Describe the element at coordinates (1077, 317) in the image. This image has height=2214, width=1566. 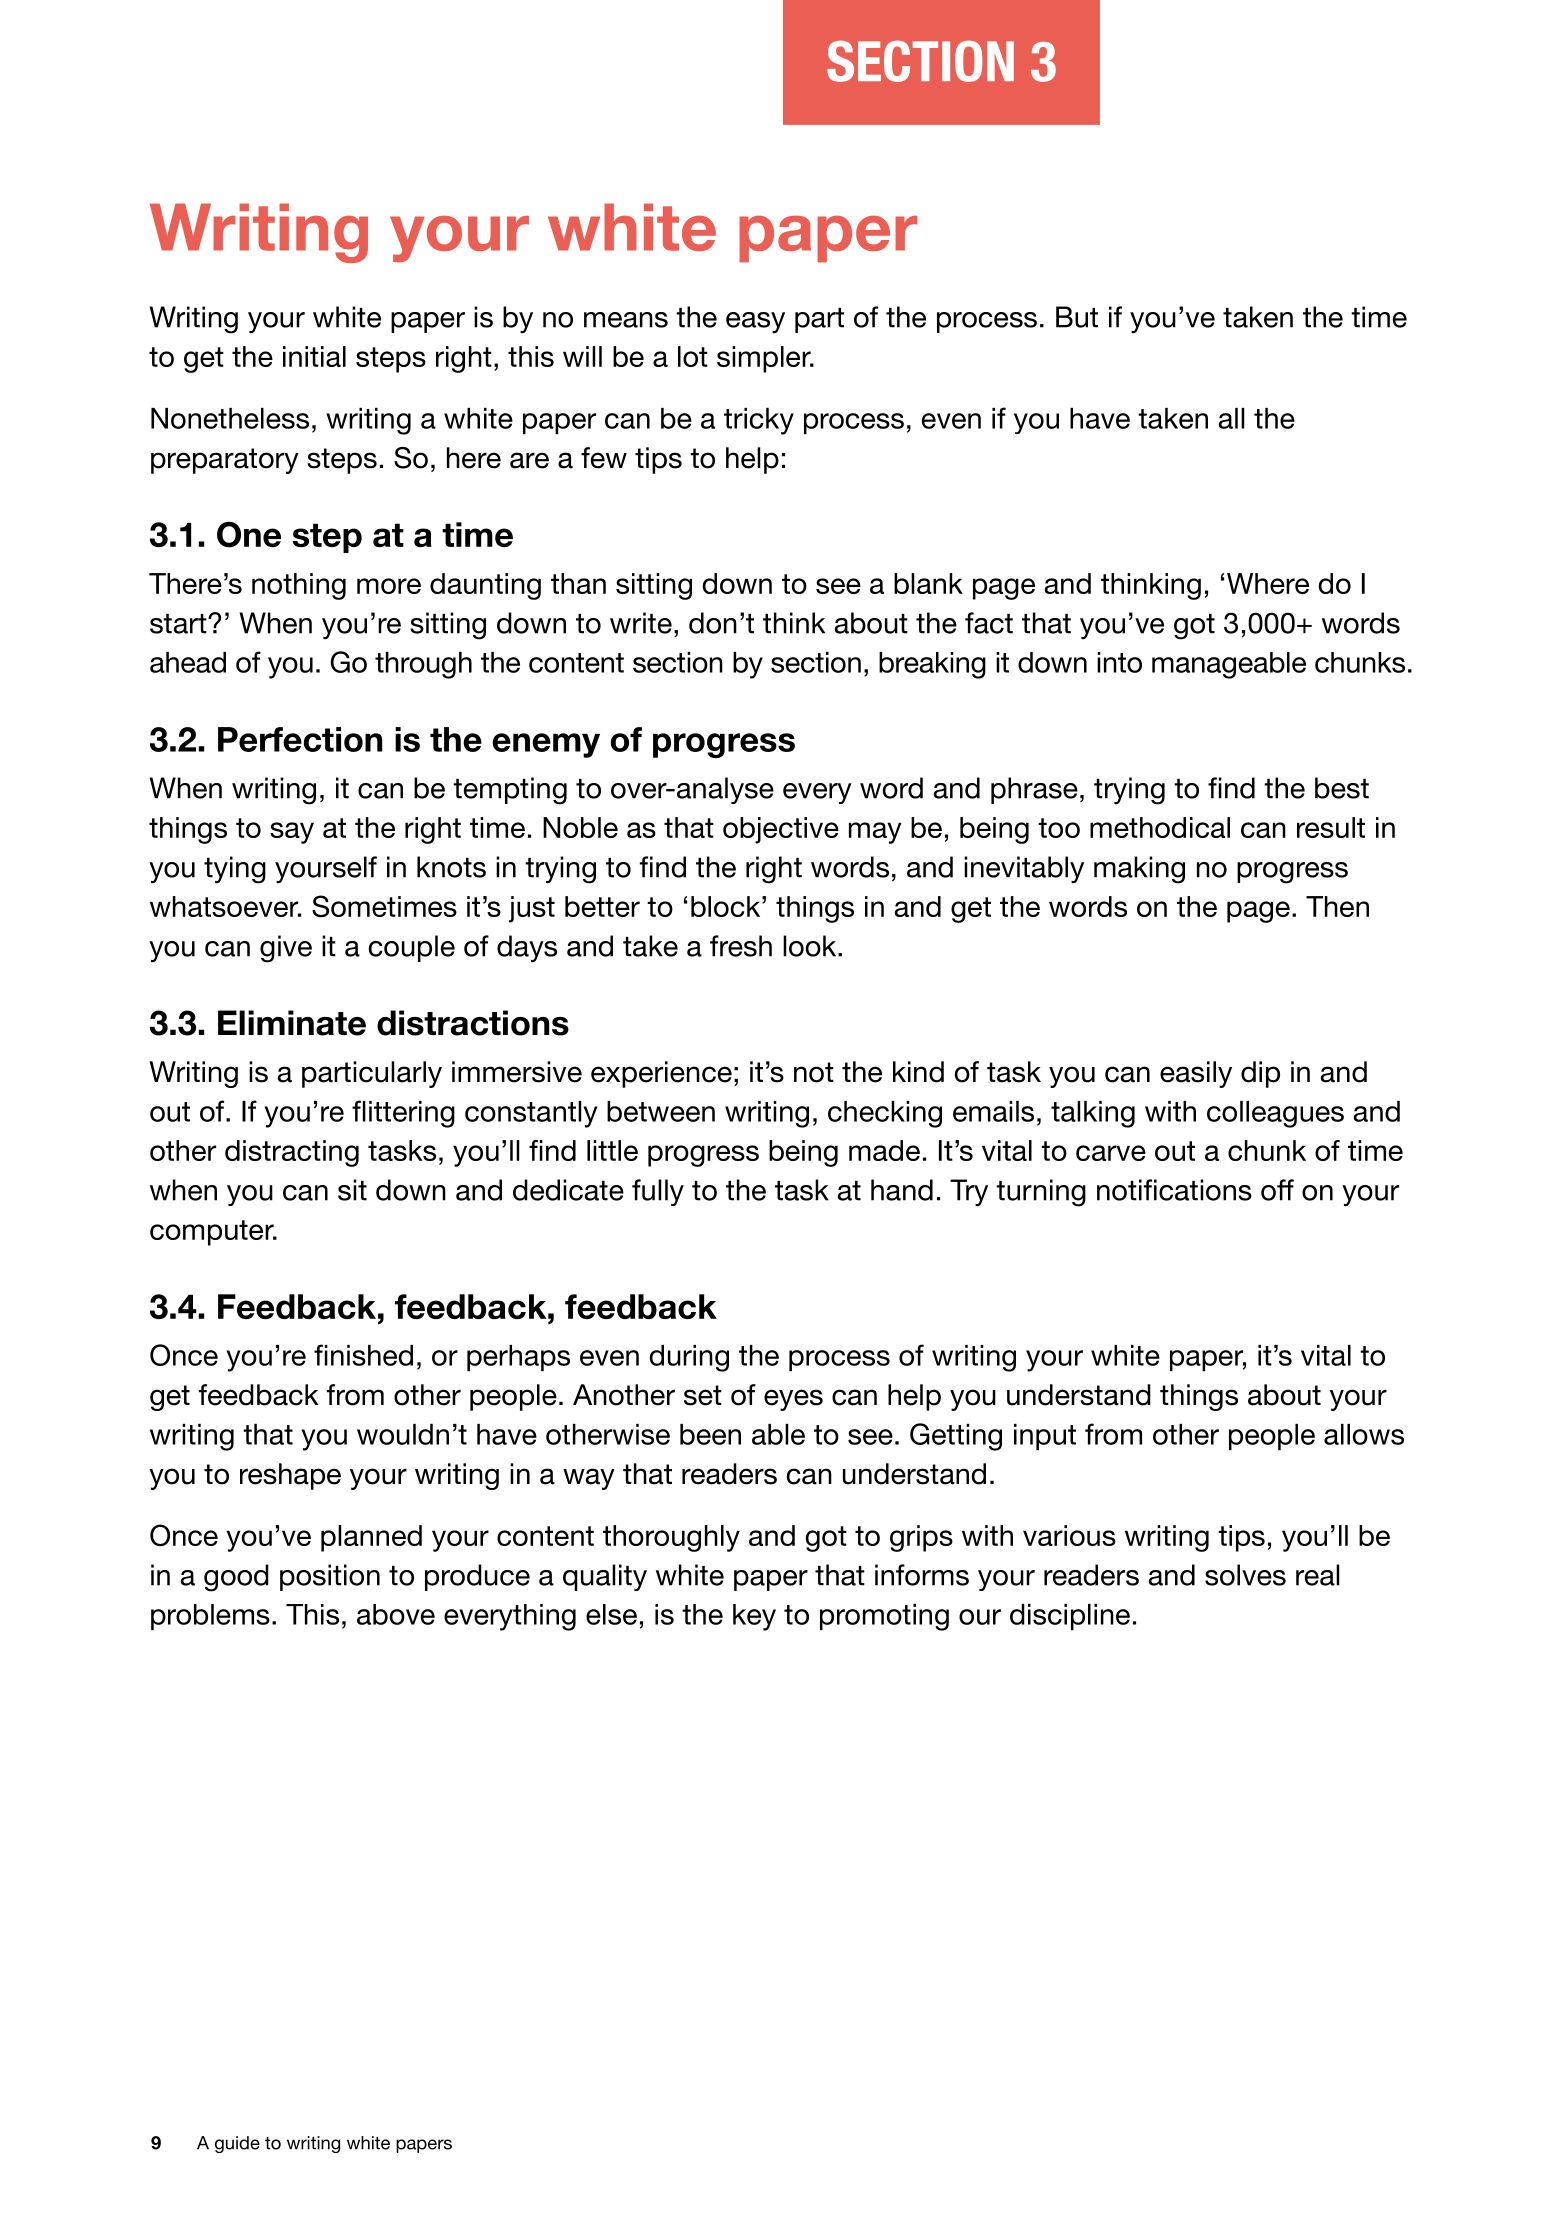
I see `But` at that location.
